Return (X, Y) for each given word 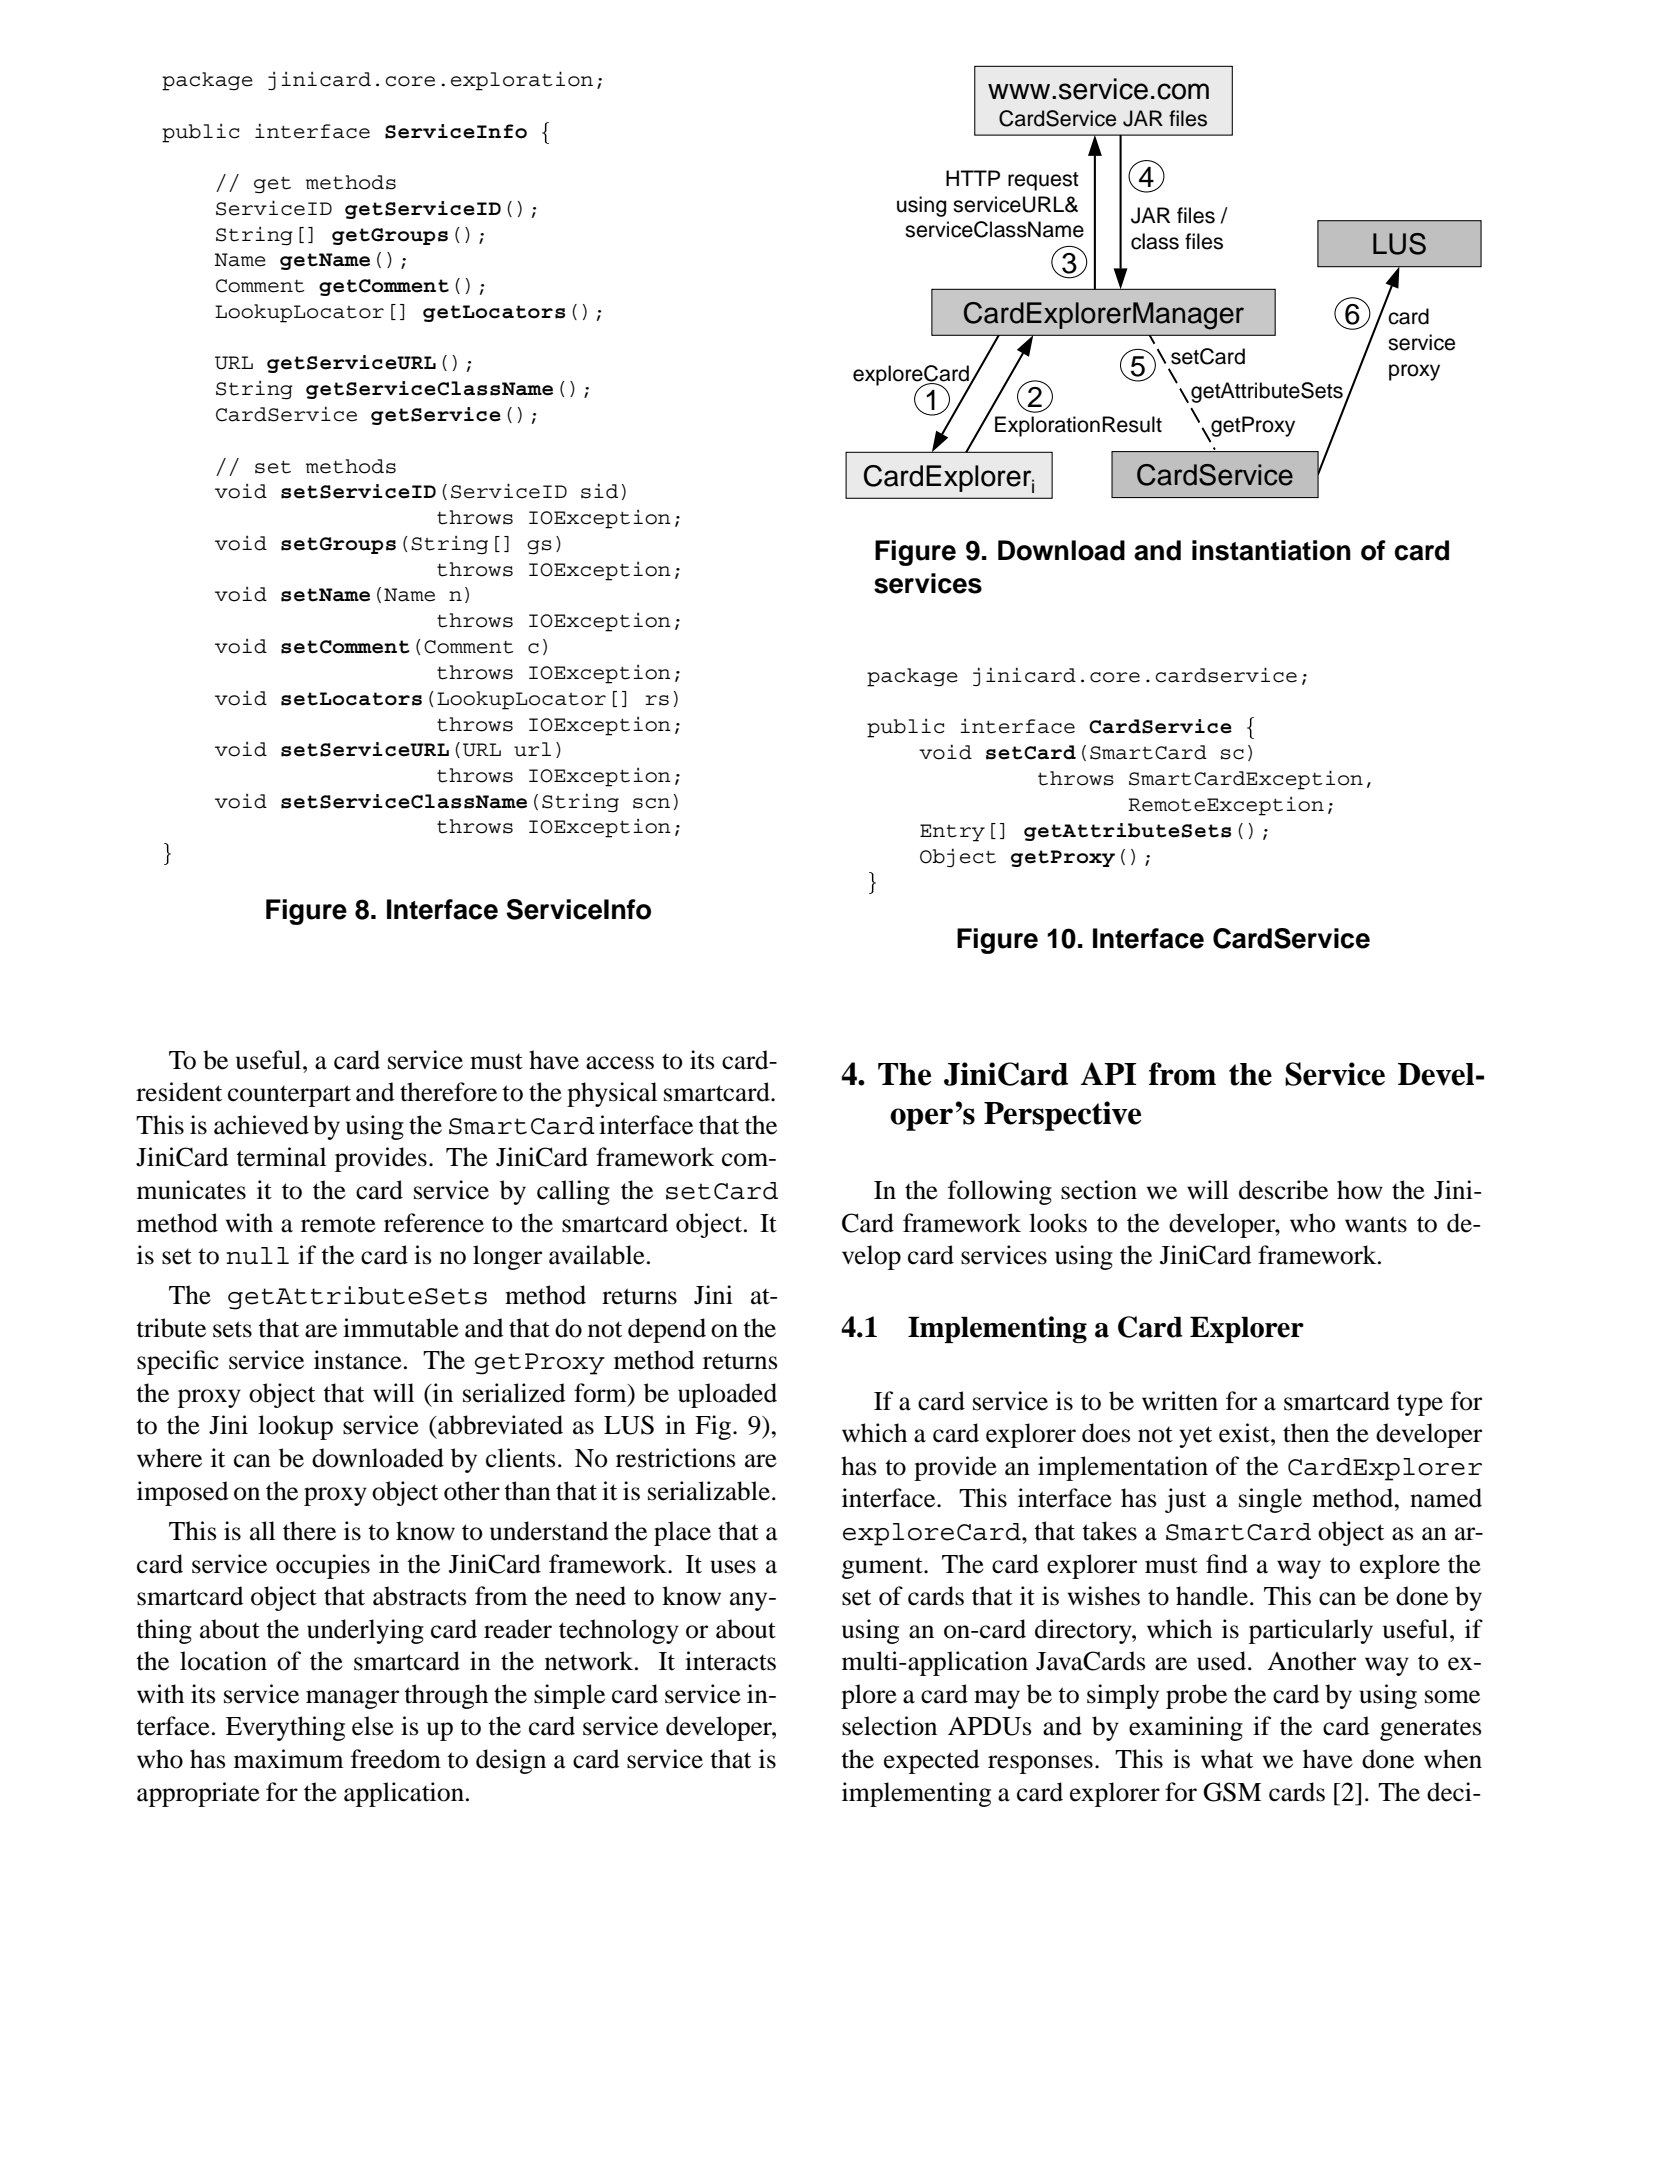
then (1306, 1433)
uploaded (727, 1395)
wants (1376, 1224)
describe (1283, 1190)
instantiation (1271, 550)
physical (612, 1094)
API (1108, 1073)
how (1360, 1190)
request (1043, 181)
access (620, 1063)
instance (358, 1360)
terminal (281, 1157)
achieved (261, 1125)
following (1000, 1192)
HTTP (973, 178)
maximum (288, 1759)
